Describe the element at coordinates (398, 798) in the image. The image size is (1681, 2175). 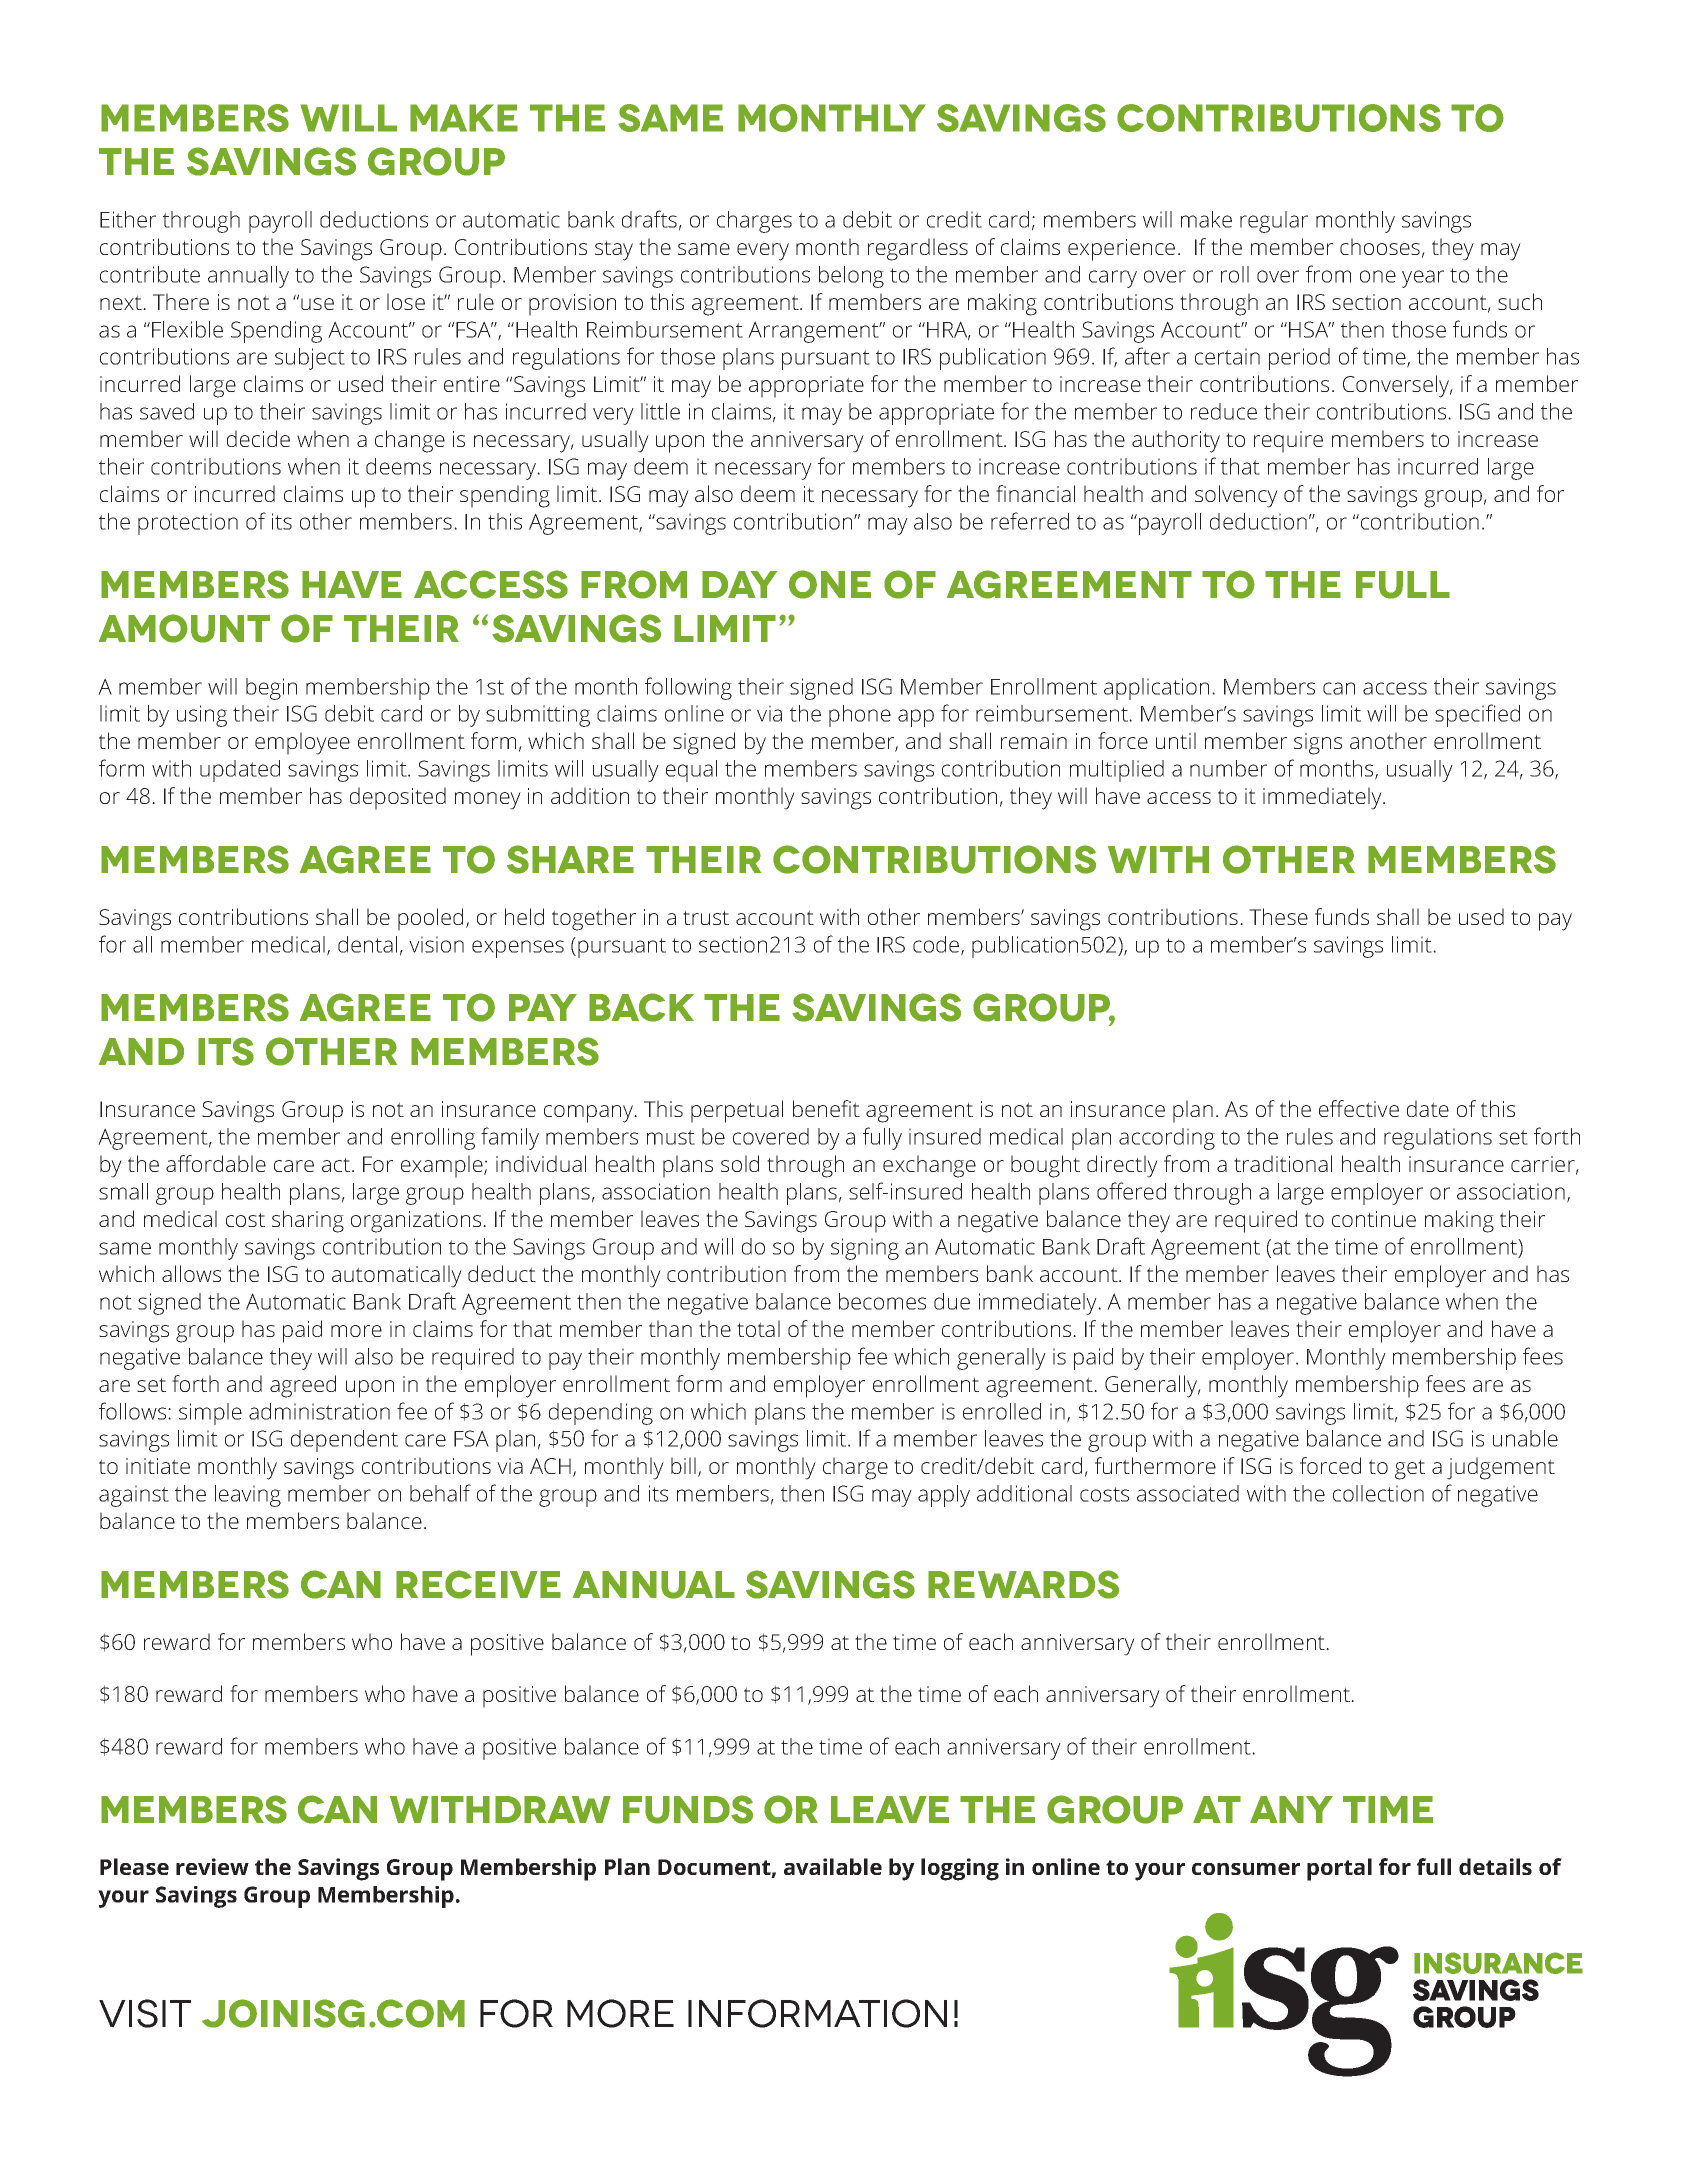
I see `deposited` at that location.
